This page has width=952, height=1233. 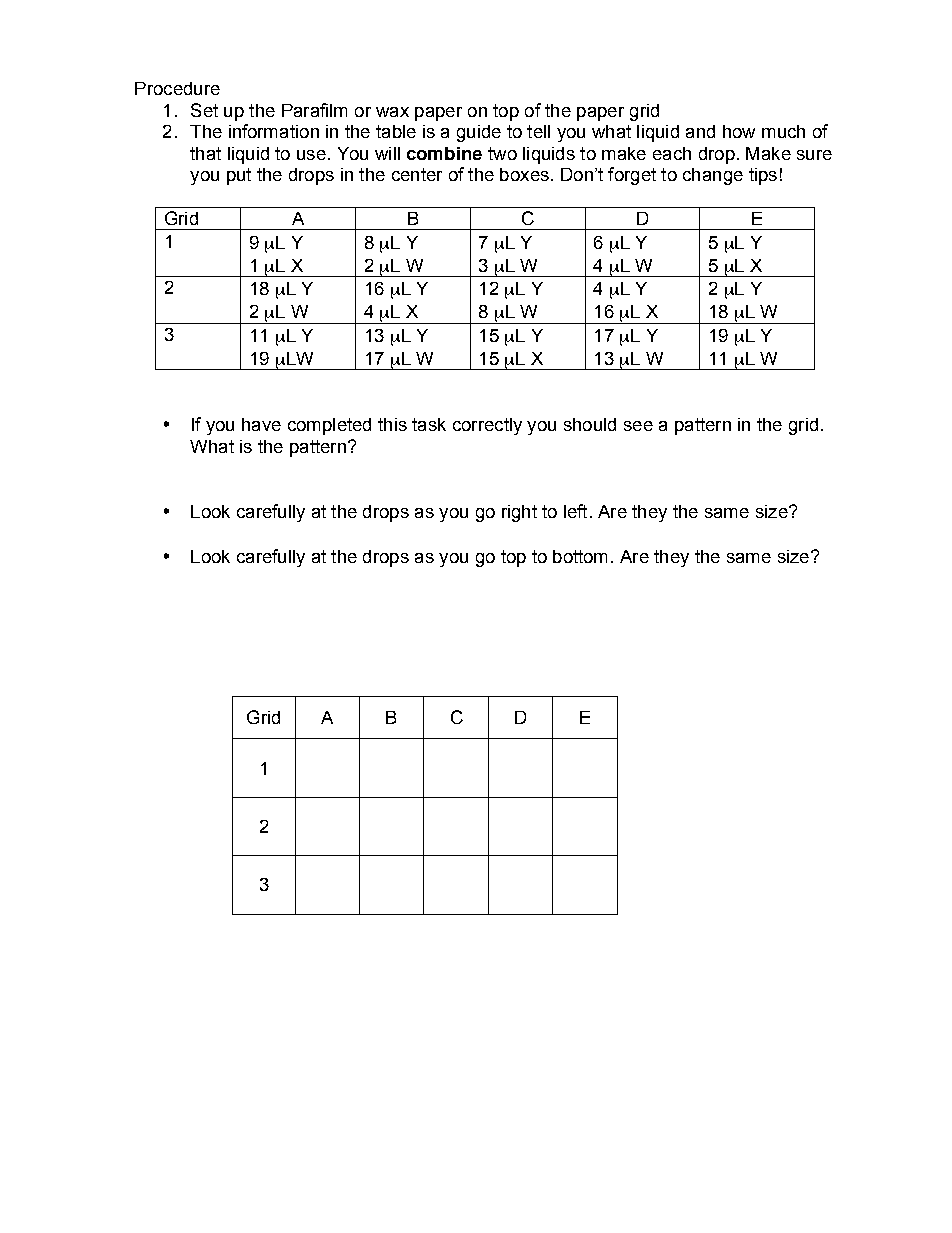 What do you see at coordinates (638, 426) in the page?
I see `see` at bounding box center [638, 426].
